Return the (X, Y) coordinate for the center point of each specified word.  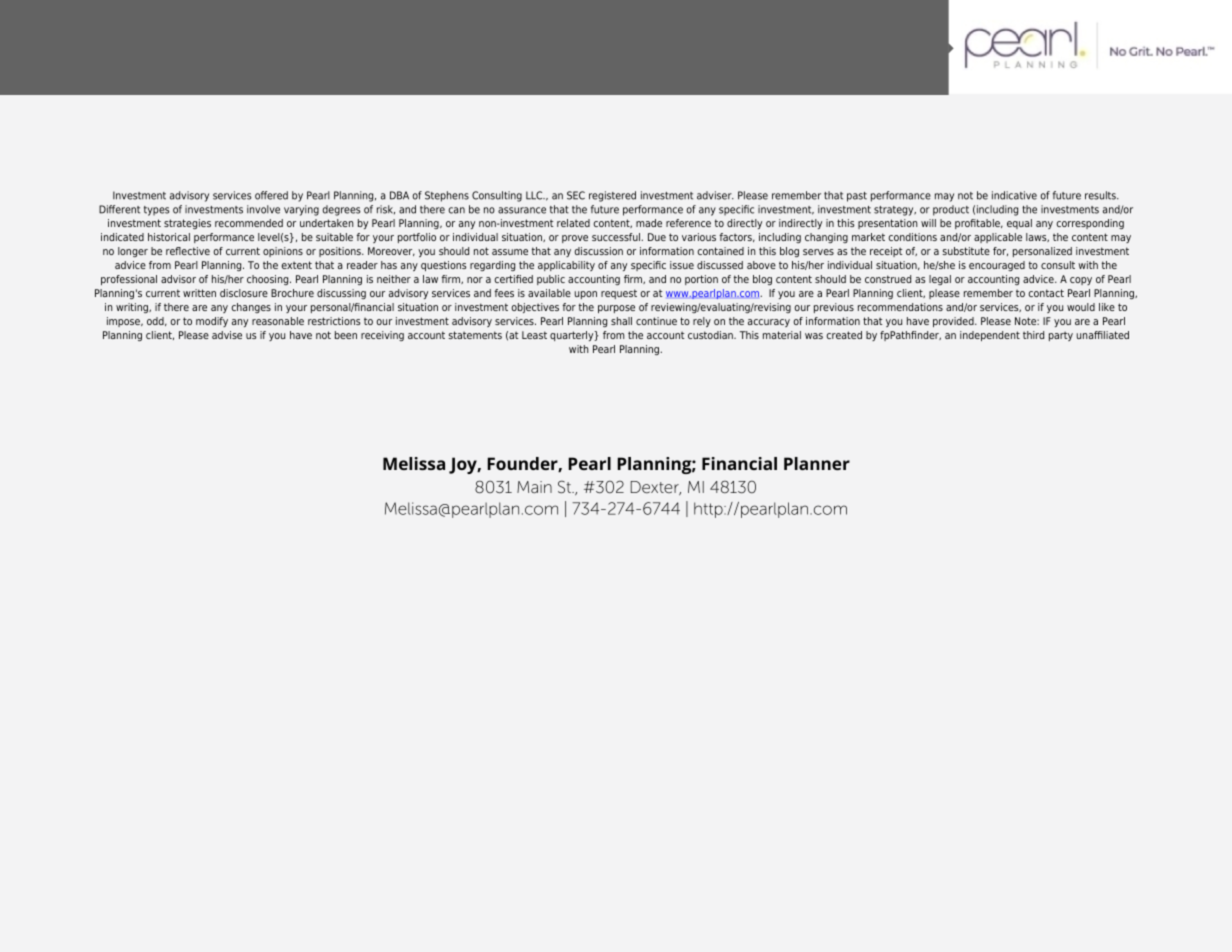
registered (612, 196)
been (346, 335)
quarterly (573, 336)
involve (263, 209)
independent (990, 336)
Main (534, 487)
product (951, 210)
